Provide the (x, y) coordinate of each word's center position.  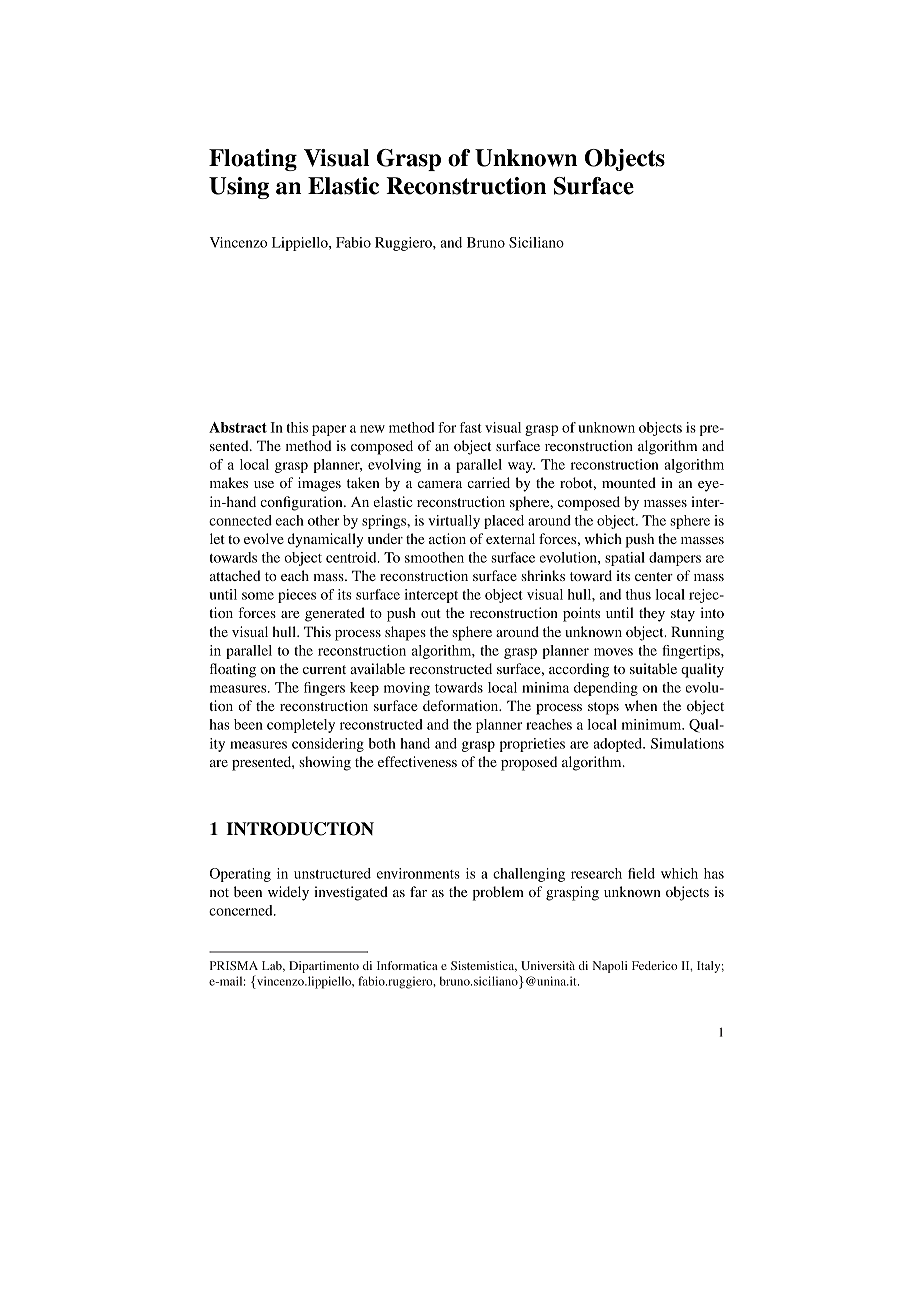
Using (239, 188)
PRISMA (234, 965)
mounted (629, 482)
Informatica (407, 965)
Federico (654, 965)
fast (471, 427)
